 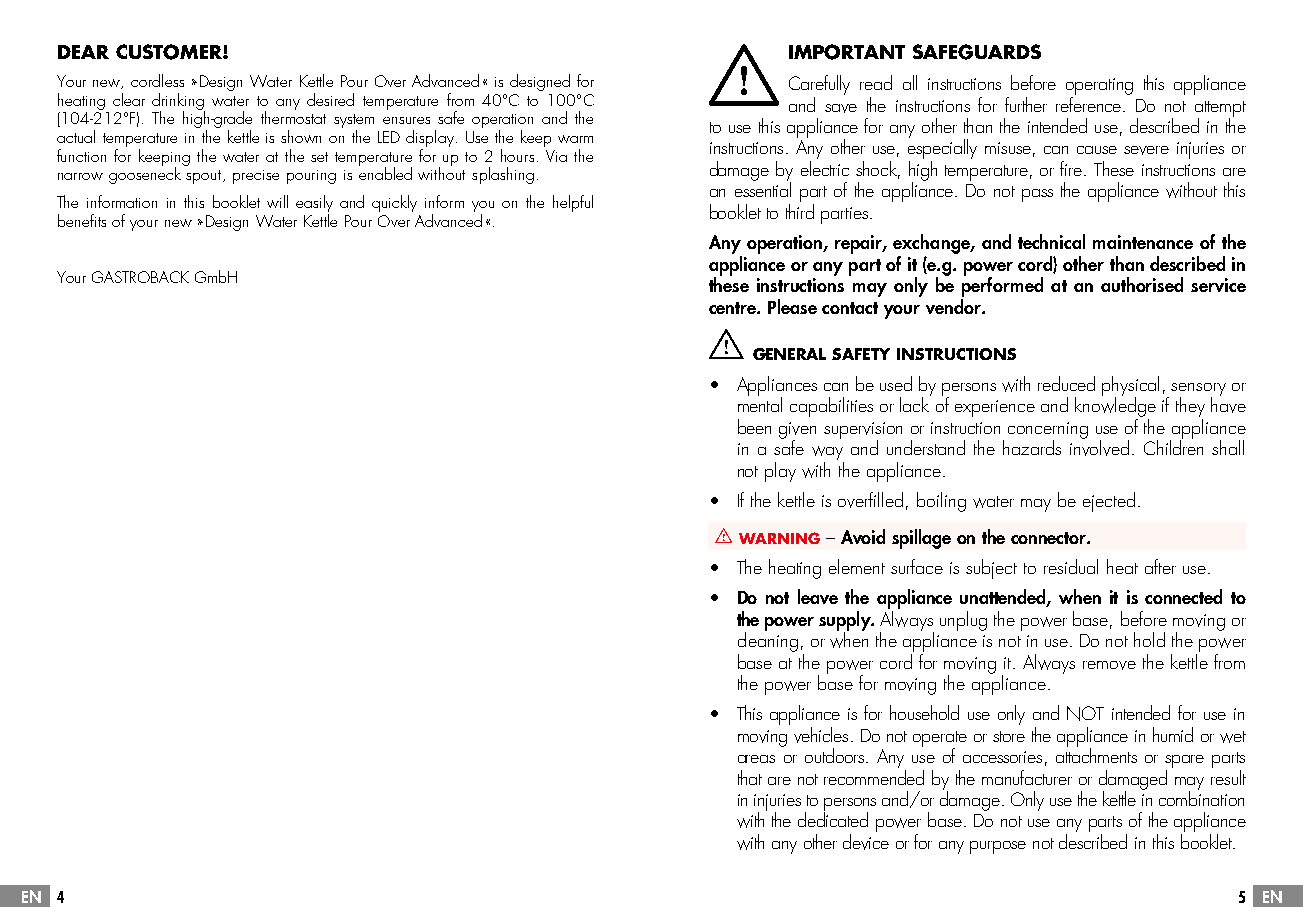 I want to click on will, so click(x=277, y=201).
